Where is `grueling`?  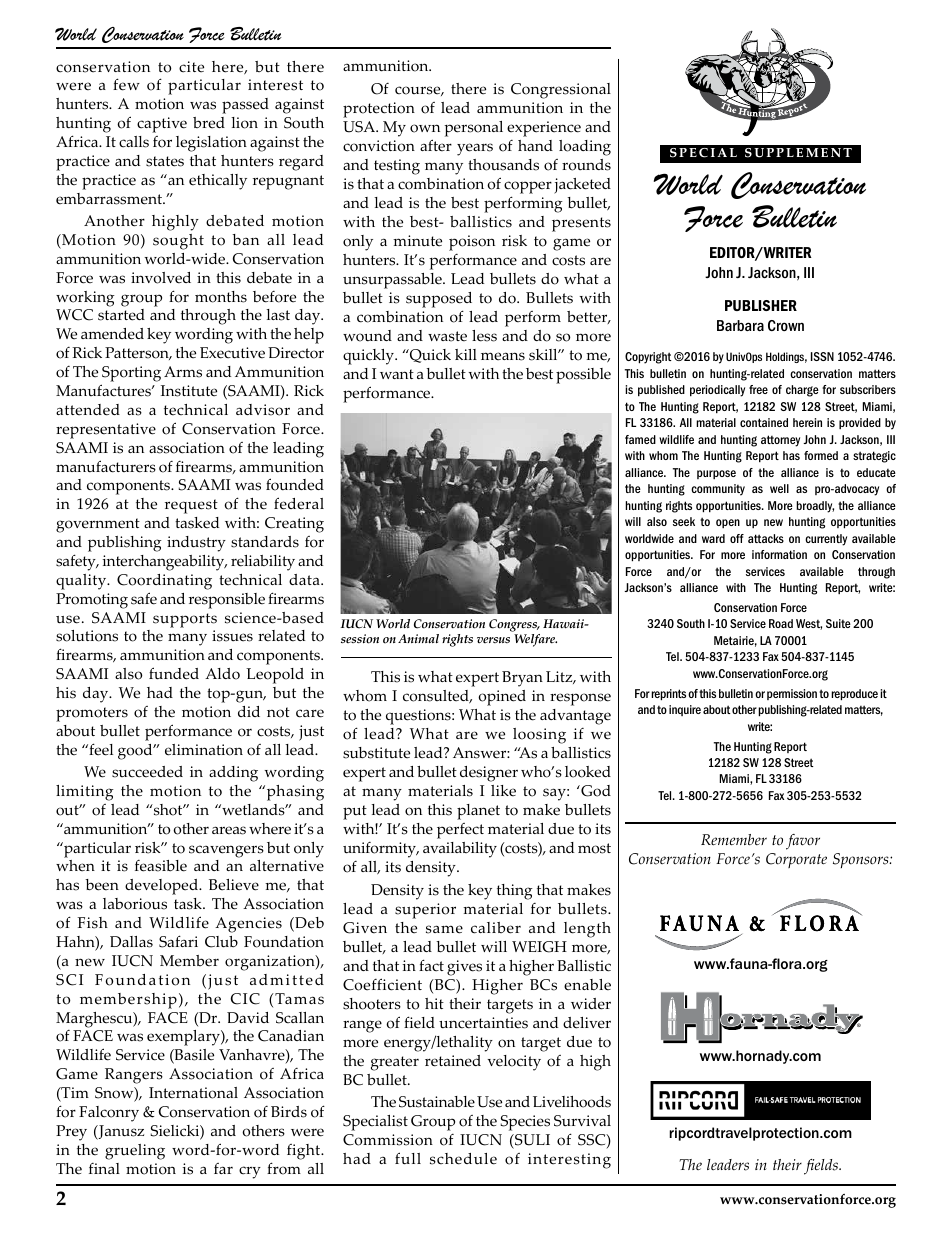 grueling is located at coordinates (135, 1152).
